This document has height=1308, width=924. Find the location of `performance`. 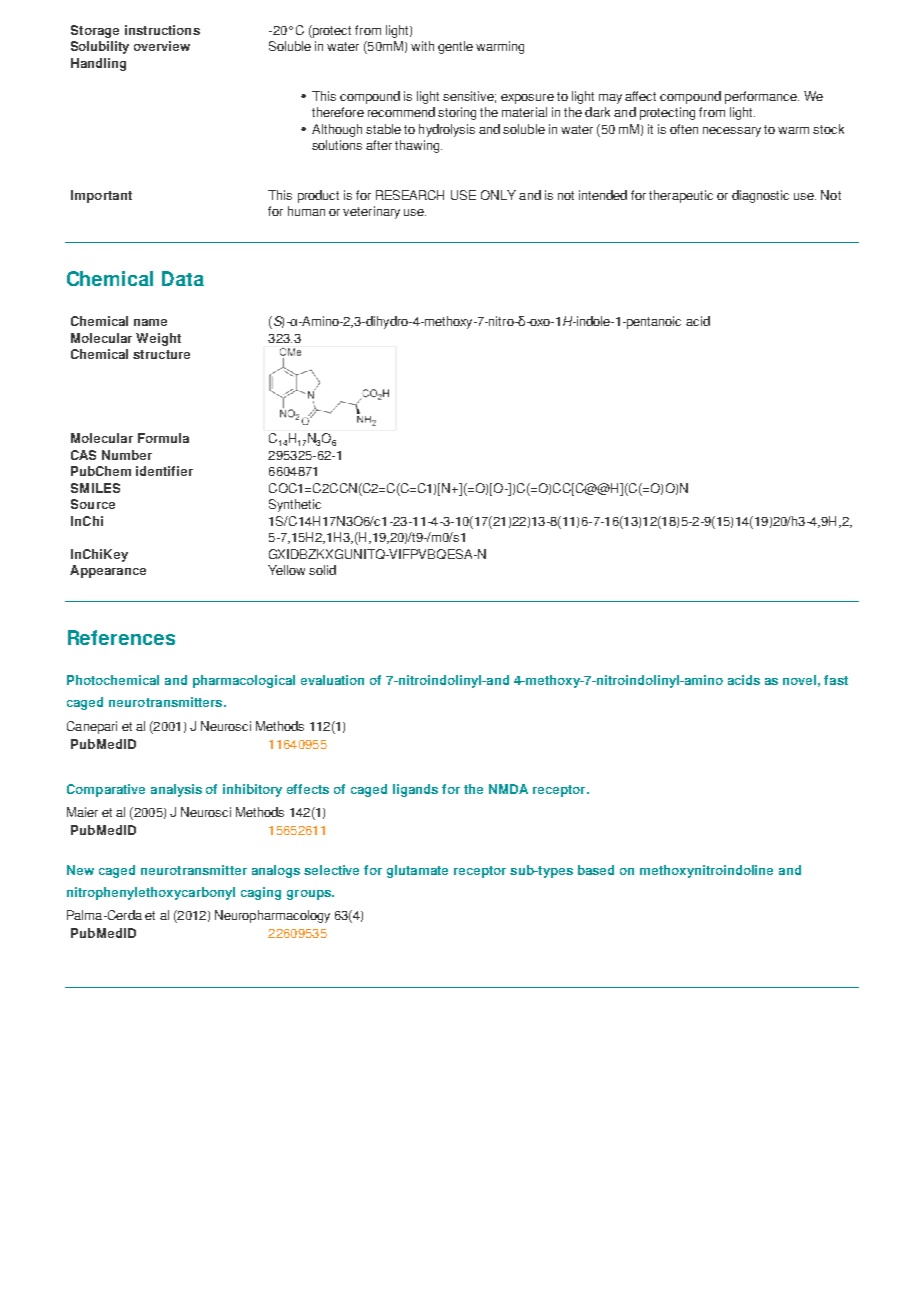

performance is located at coordinates (762, 97).
